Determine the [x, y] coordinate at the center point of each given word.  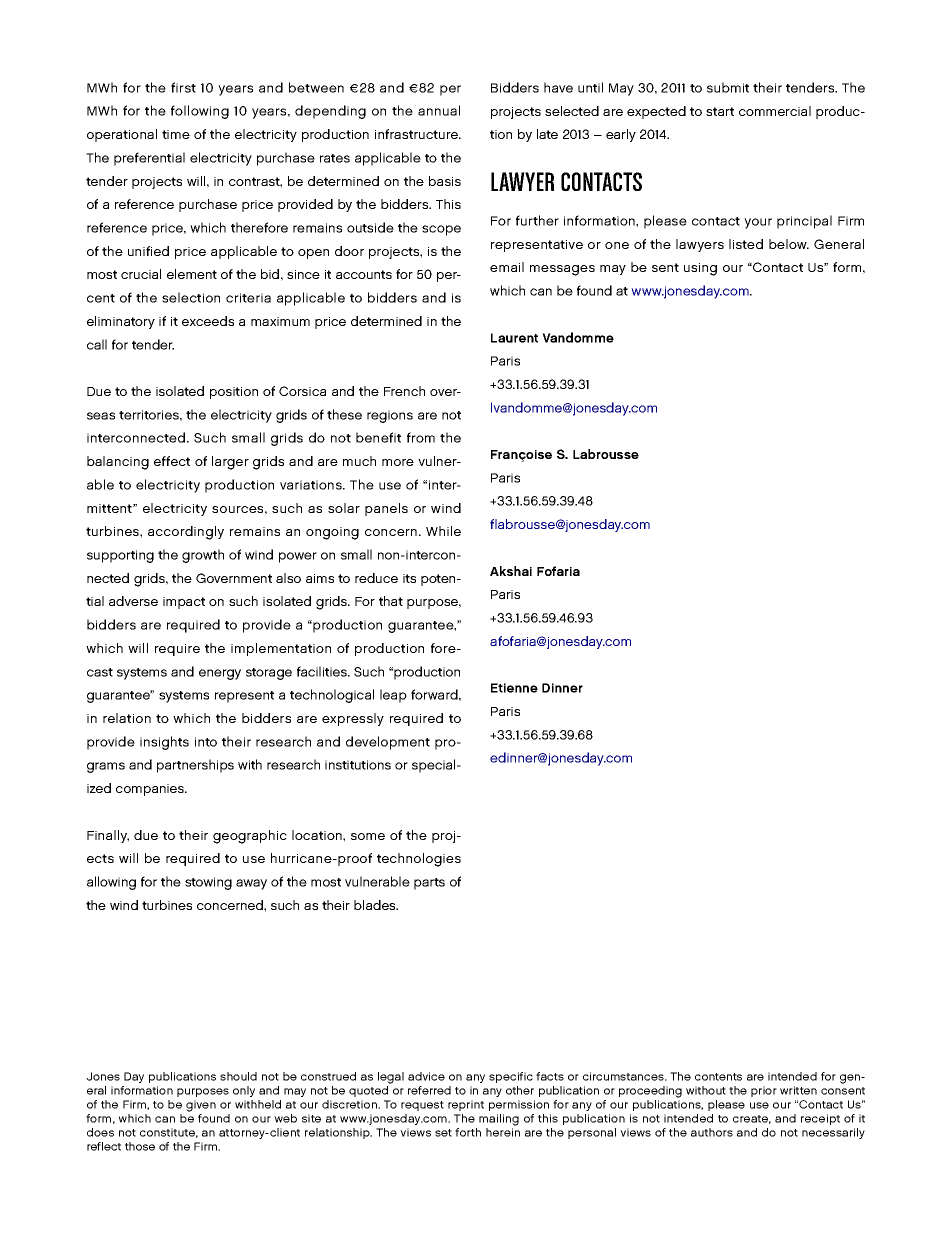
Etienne [514, 688]
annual [439, 110]
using [700, 269]
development [388, 743]
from [421, 437]
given [201, 1106]
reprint [466, 1105]
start [720, 111]
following [200, 112]
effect [172, 461]
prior [764, 1091]
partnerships [195, 766]
